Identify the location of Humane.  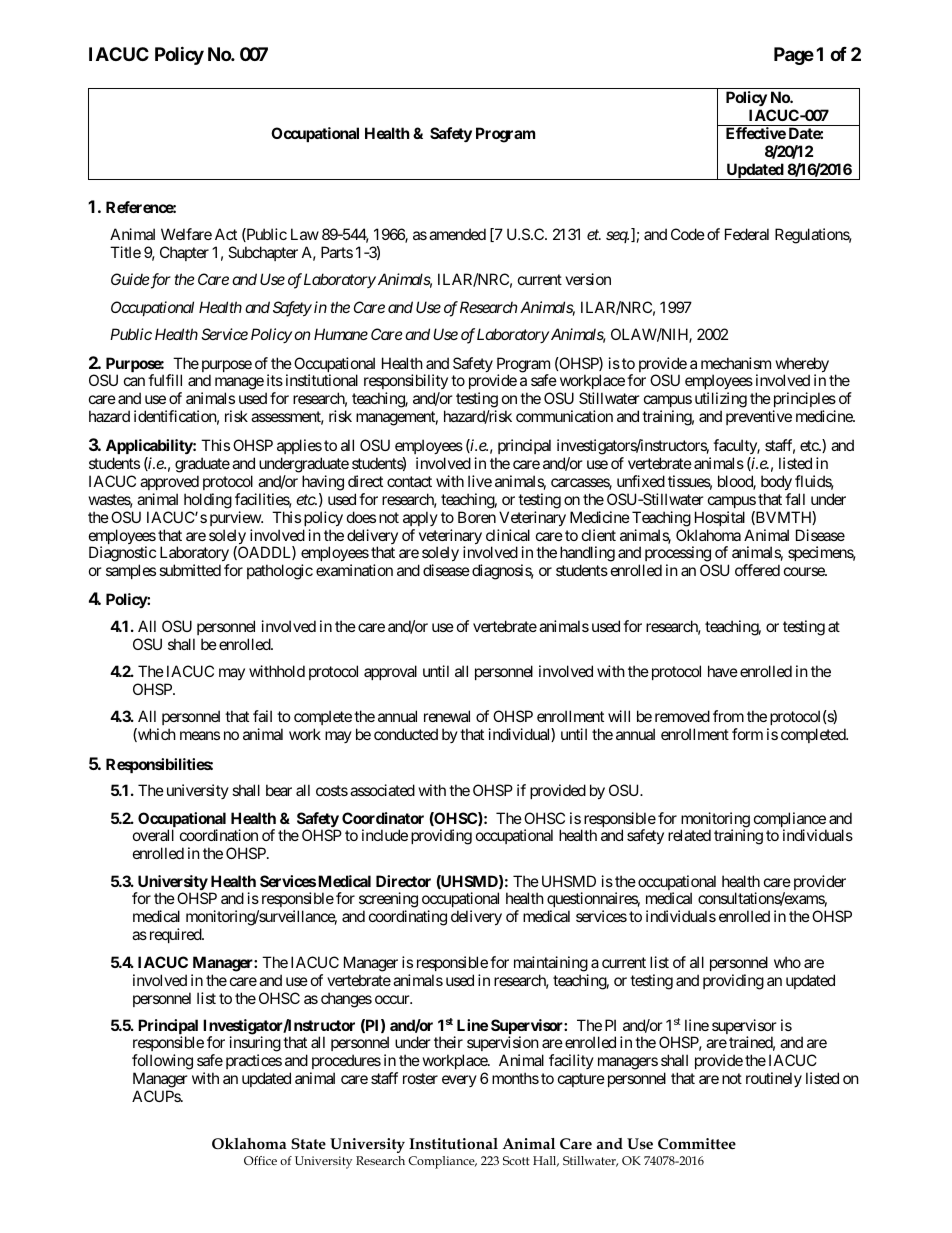
(341, 334).
